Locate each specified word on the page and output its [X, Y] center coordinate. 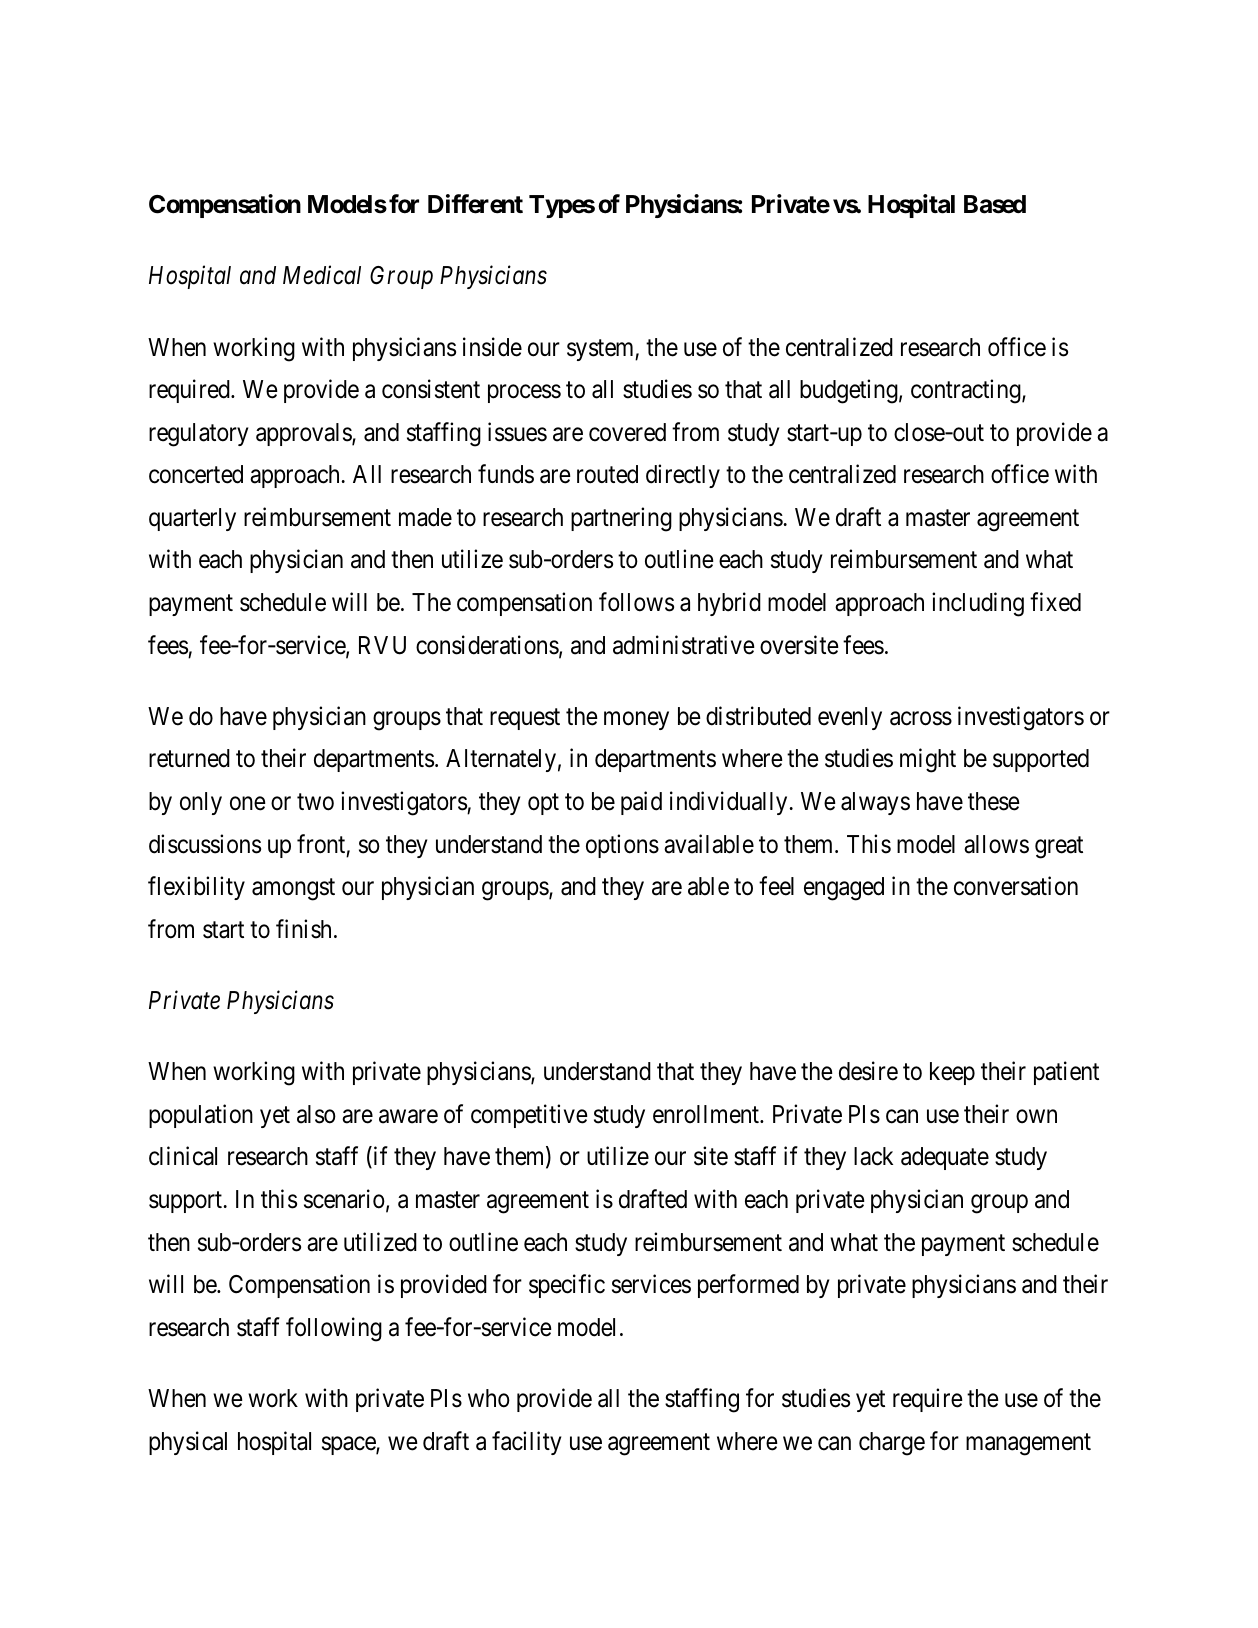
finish [303, 929]
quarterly [192, 519]
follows [636, 602]
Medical [322, 275]
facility [526, 1443]
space [349, 1445]
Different [475, 204]
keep [952, 1073]
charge [892, 1444]
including [978, 604]
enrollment [707, 1114]
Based [995, 204]
